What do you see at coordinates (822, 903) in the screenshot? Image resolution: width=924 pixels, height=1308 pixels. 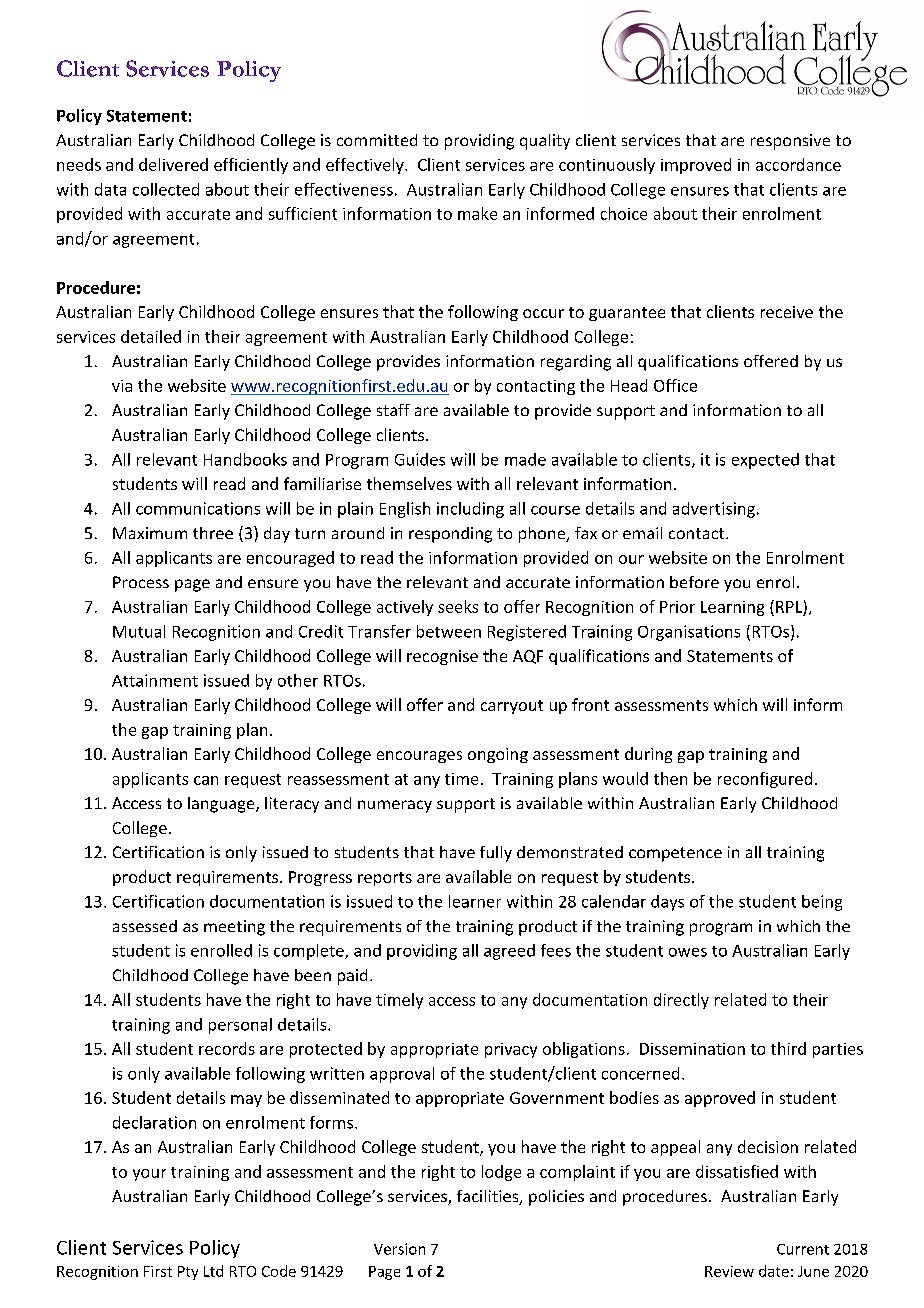 I see `being` at bounding box center [822, 903].
